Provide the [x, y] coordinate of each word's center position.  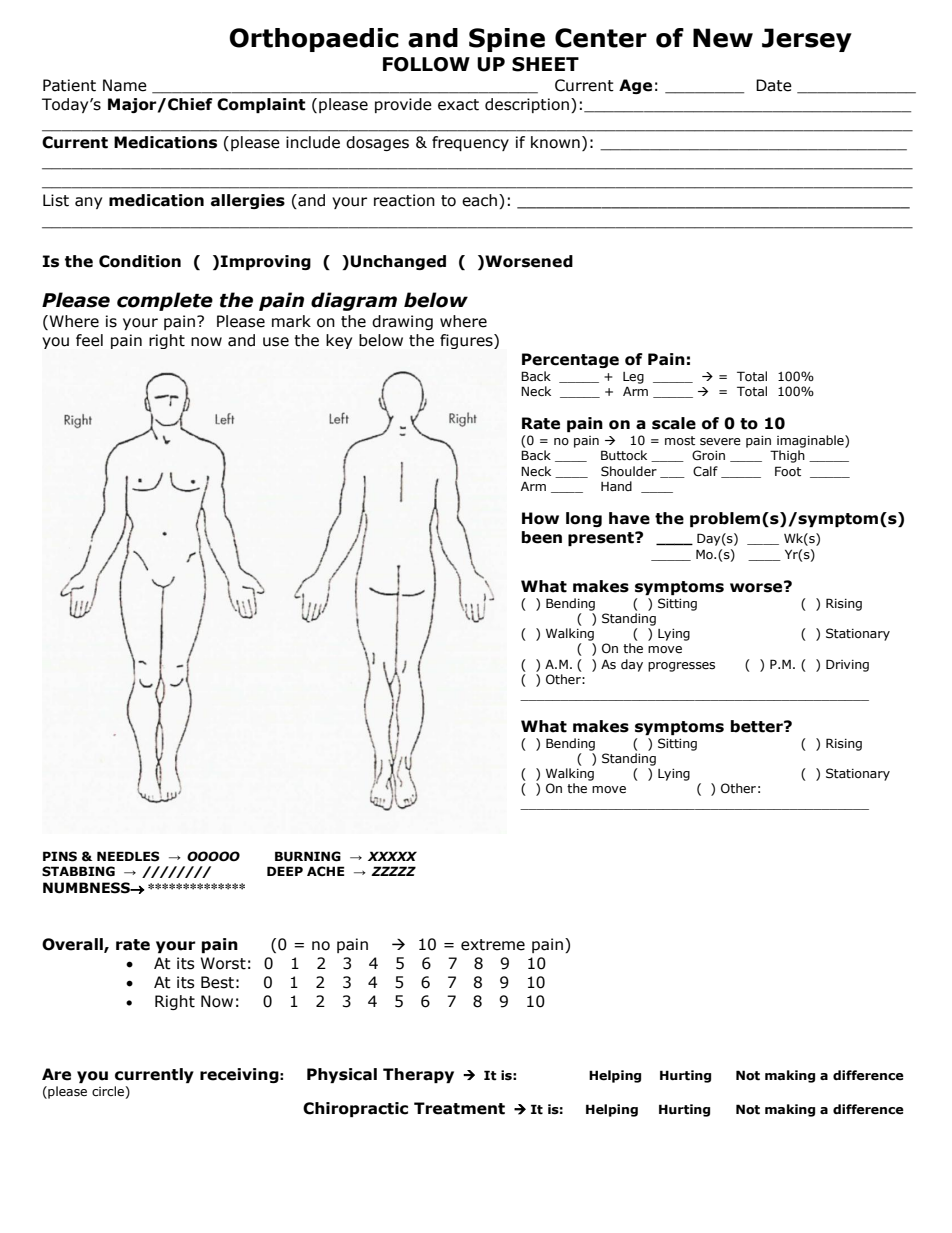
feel [89, 340]
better [758, 726]
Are [56, 1074]
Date [774, 85]
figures [467, 341]
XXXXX [392, 856]
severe [720, 442]
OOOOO [213, 856]
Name [125, 85]
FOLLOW [426, 64]
